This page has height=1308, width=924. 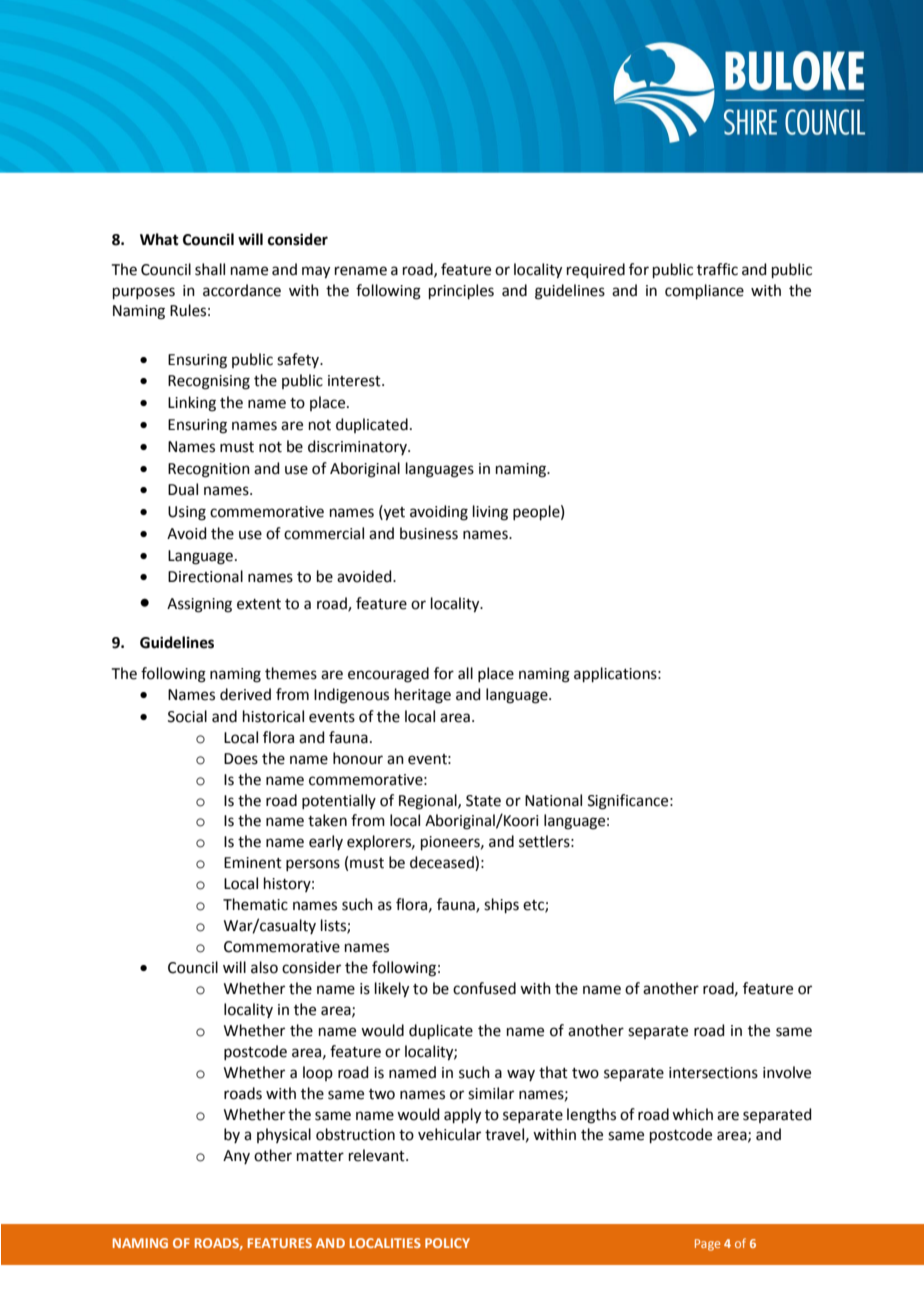 What do you see at coordinates (717, 269) in the page?
I see `traffic` at bounding box center [717, 269].
